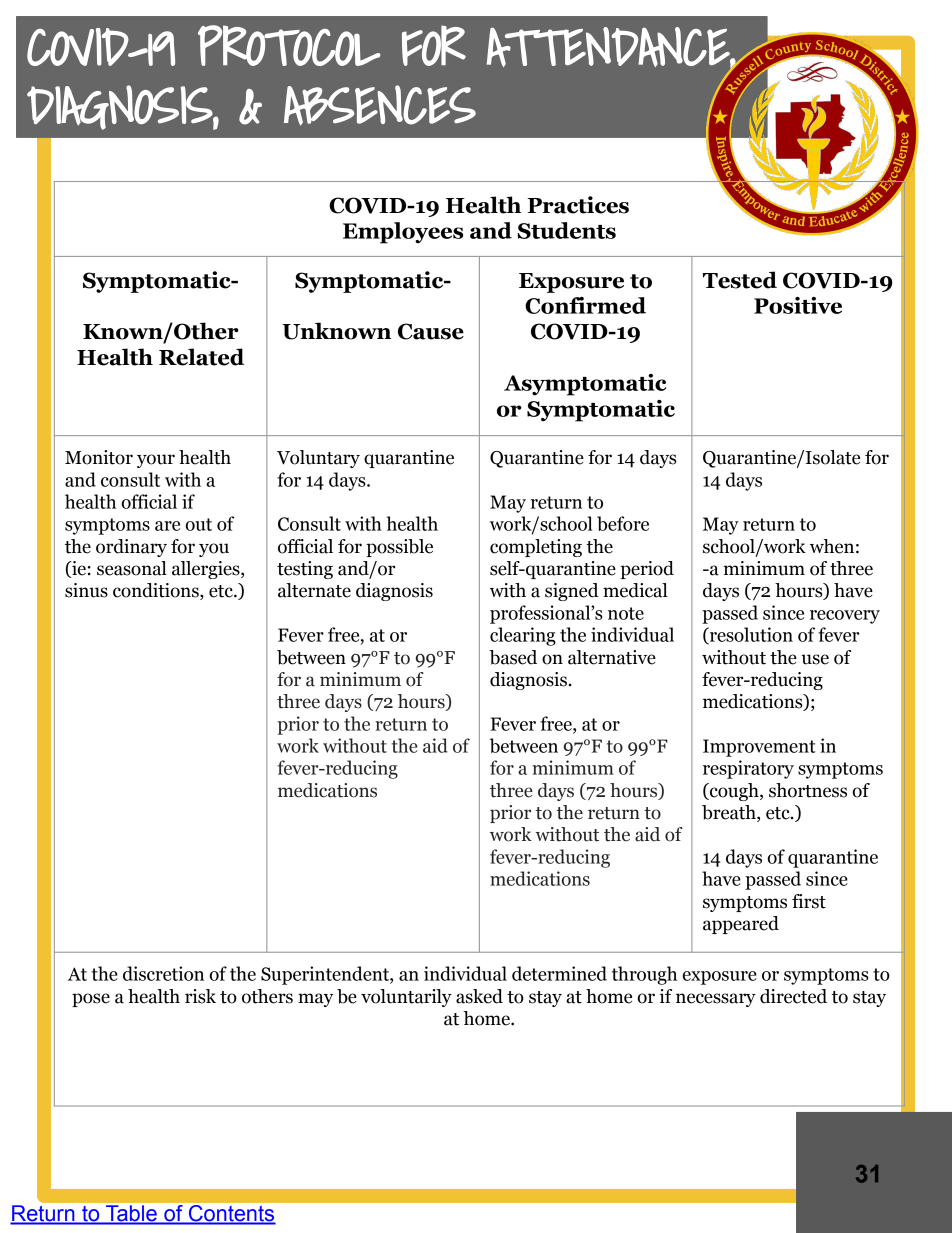 This screenshot has height=1233, width=952. What do you see at coordinates (289, 45) in the screenshot?
I see `PROTOCOL` at bounding box center [289, 45].
